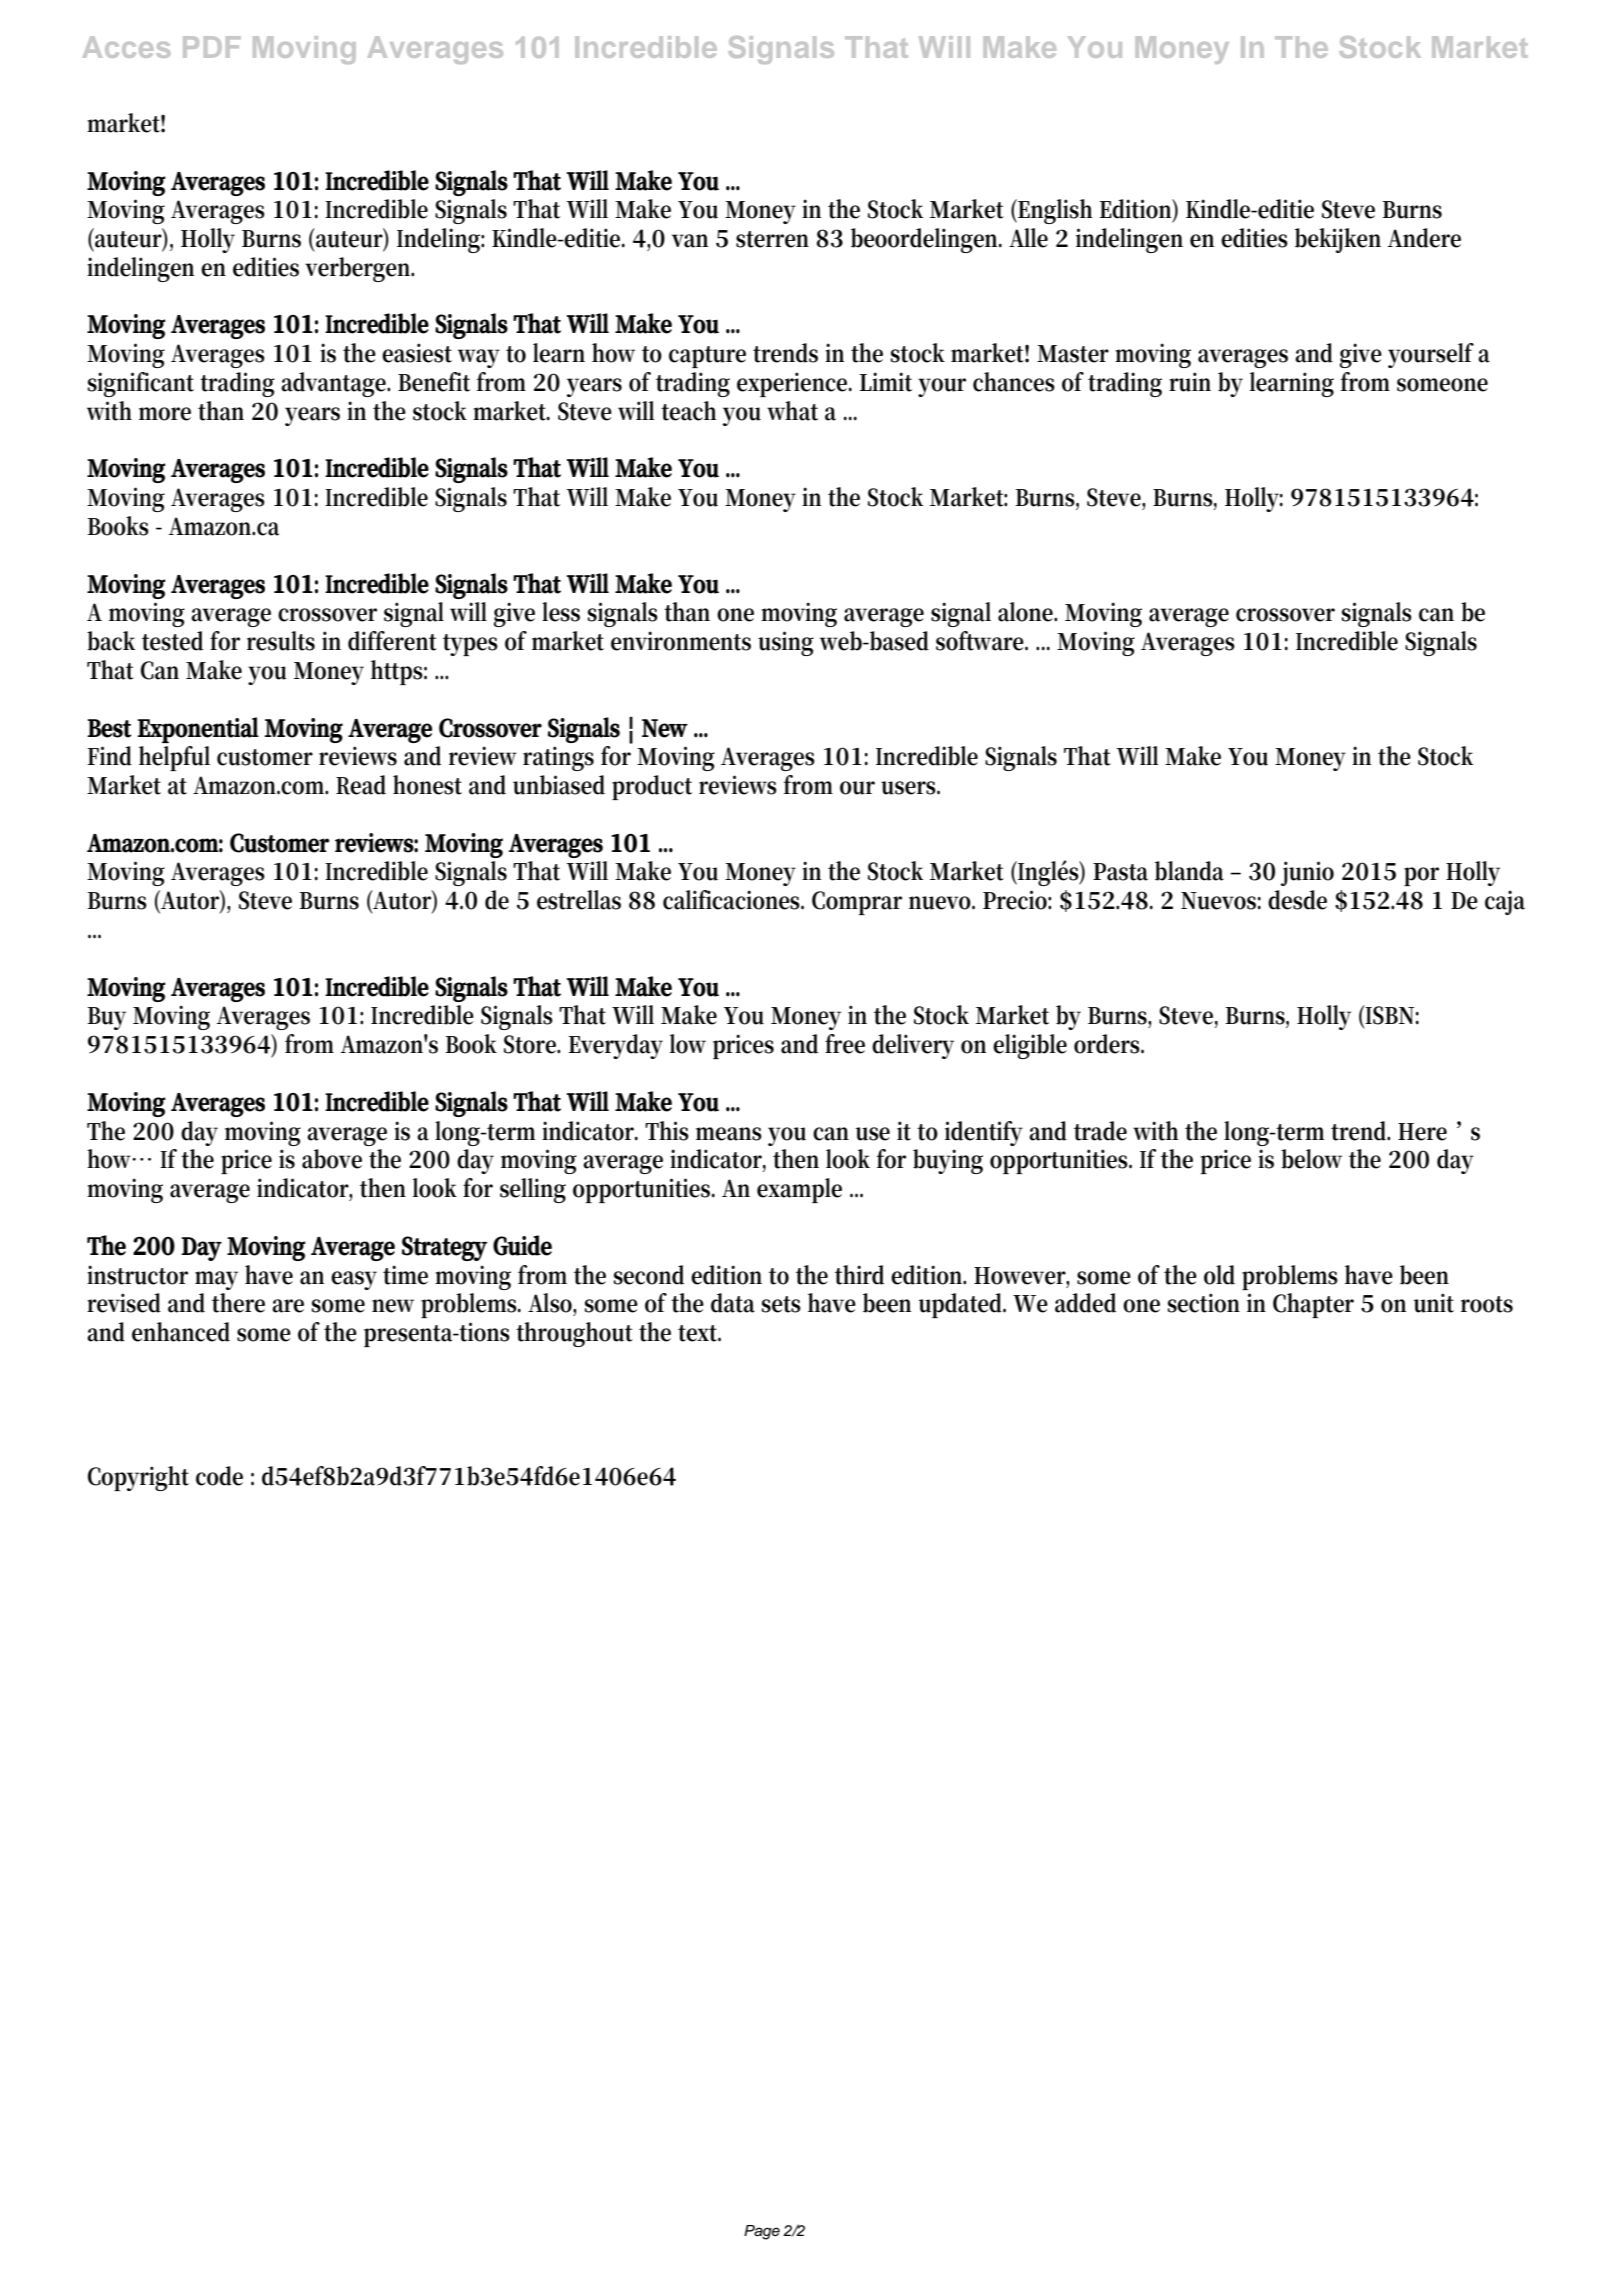 Image resolution: width=1616 pixels, height=2285 pixels. I want to click on Chapter, so click(1313, 1305).
